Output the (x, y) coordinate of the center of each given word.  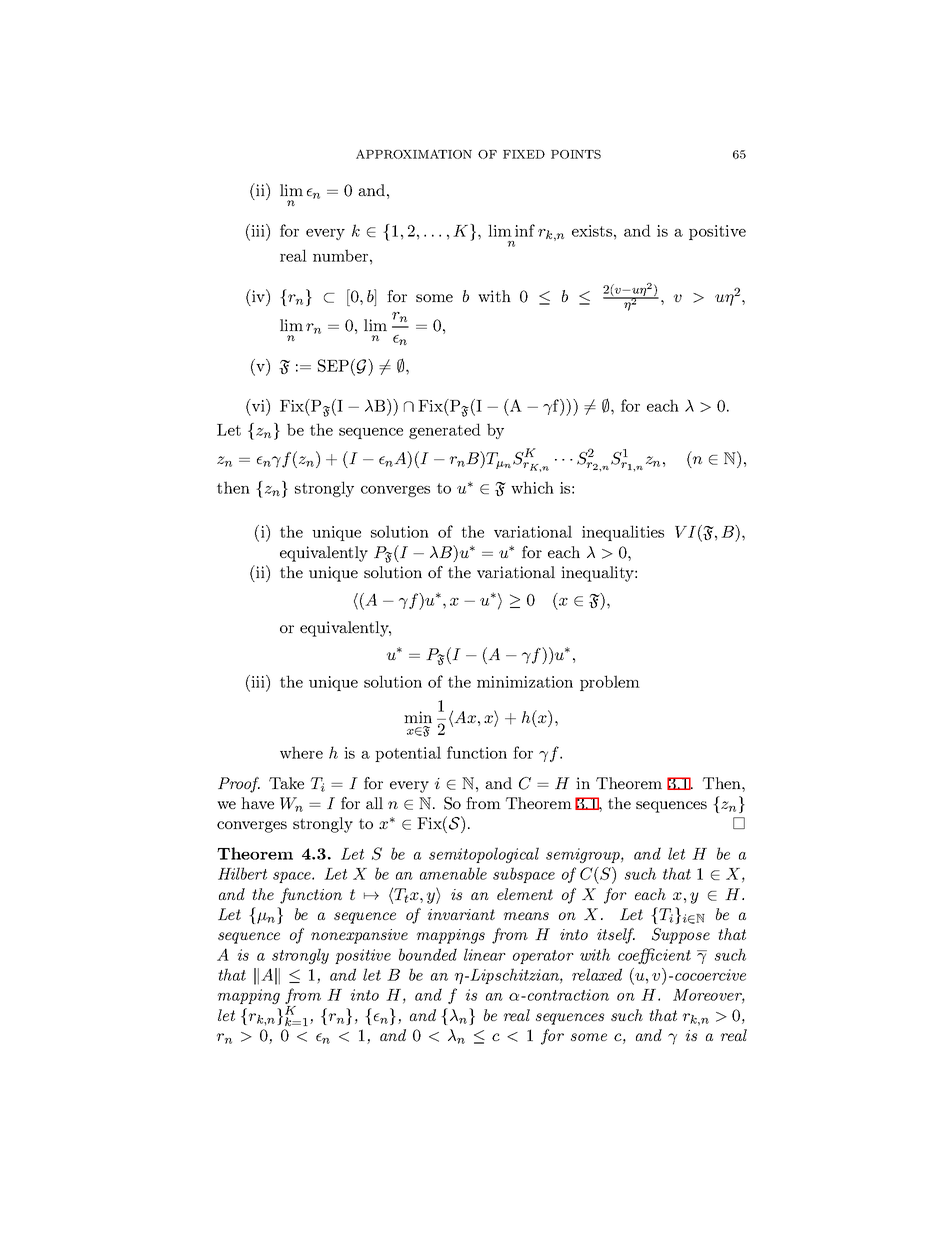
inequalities (623, 533)
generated (445, 431)
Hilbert (242, 873)
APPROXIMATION (414, 154)
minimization (525, 682)
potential (408, 754)
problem (610, 683)
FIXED (524, 154)
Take (286, 783)
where (301, 752)
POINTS (576, 154)
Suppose (681, 936)
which (532, 487)
